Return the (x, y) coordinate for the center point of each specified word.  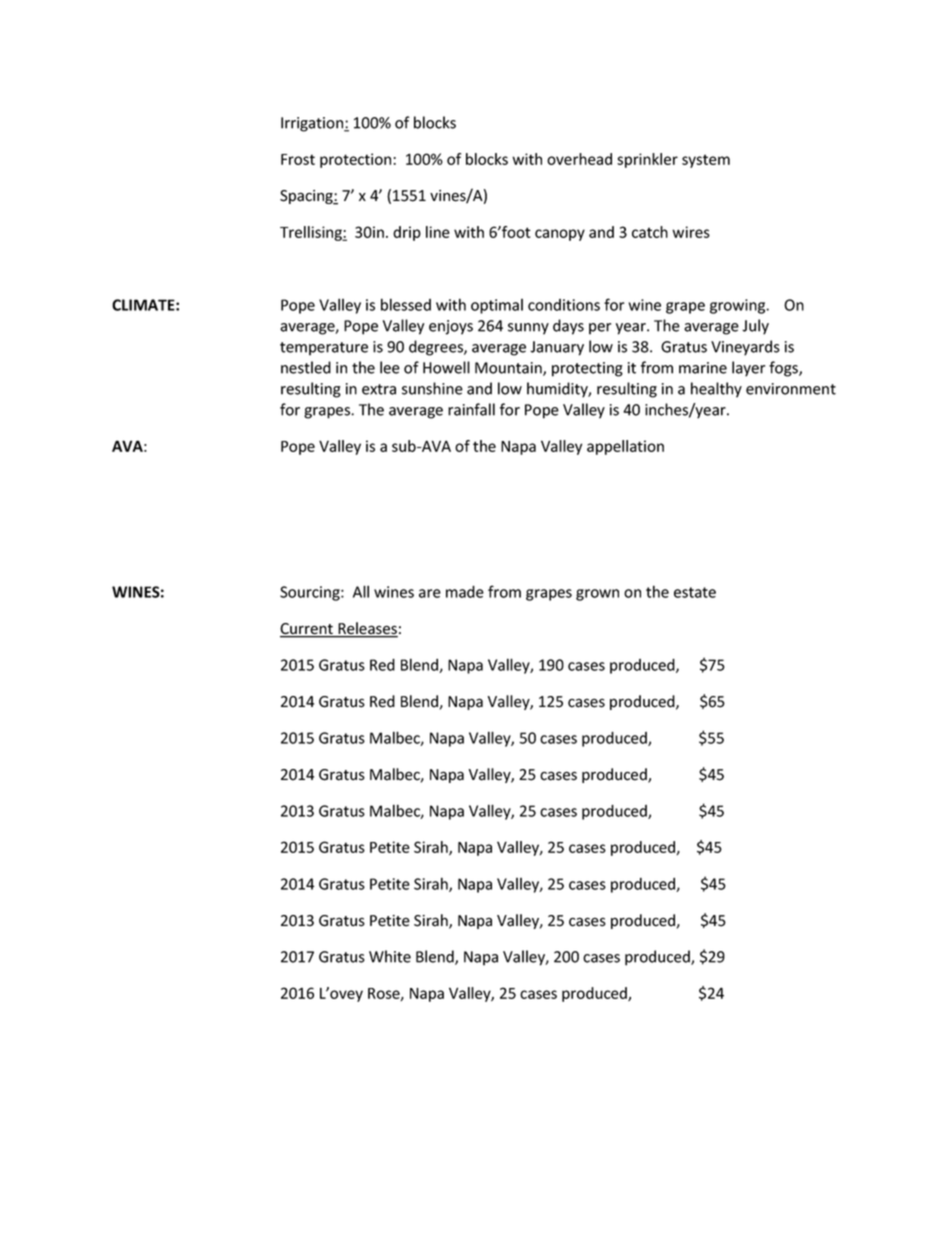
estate (695, 592)
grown (597, 595)
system (706, 161)
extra (379, 389)
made (465, 591)
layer (748, 369)
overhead (579, 159)
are (430, 593)
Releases (367, 629)
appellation (625, 447)
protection (357, 160)
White (390, 956)
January (557, 348)
